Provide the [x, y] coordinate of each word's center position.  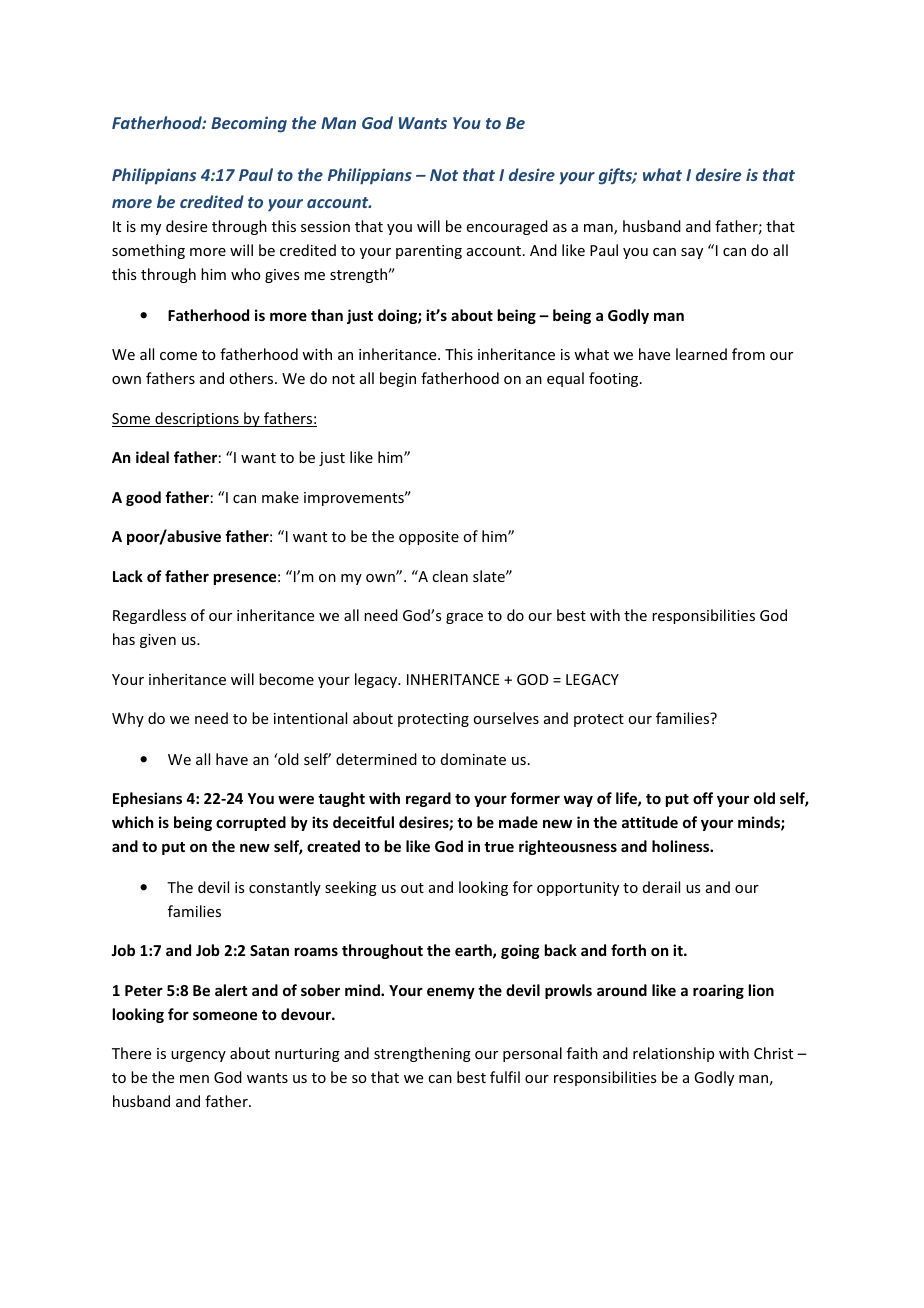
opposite [429, 538]
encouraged [507, 227]
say [692, 253]
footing [615, 379]
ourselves [506, 718]
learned [701, 354]
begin [398, 379]
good [143, 498]
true [499, 847]
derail [661, 887]
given [158, 641]
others [252, 378]
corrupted [251, 823]
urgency [198, 1056]
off [703, 798]
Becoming [249, 124]
